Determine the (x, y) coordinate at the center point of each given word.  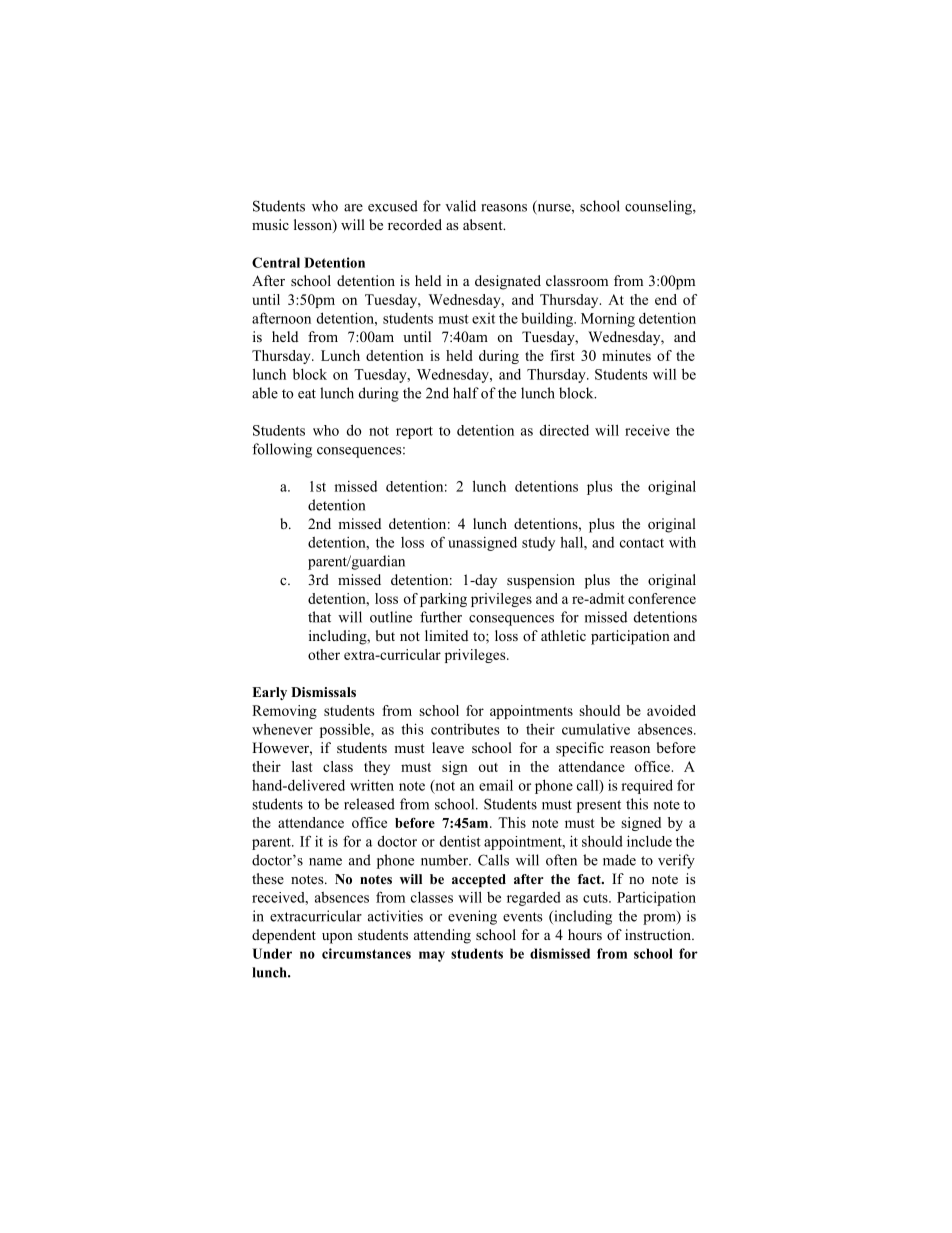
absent (484, 224)
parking (443, 600)
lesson (314, 226)
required (647, 786)
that (319, 617)
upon (337, 938)
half (466, 393)
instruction (659, 934)
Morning (608, 319)
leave (448, 747)
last (302, 766)
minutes (626, 355)
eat (307, 394)
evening (472, 917)
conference (662, 598)
